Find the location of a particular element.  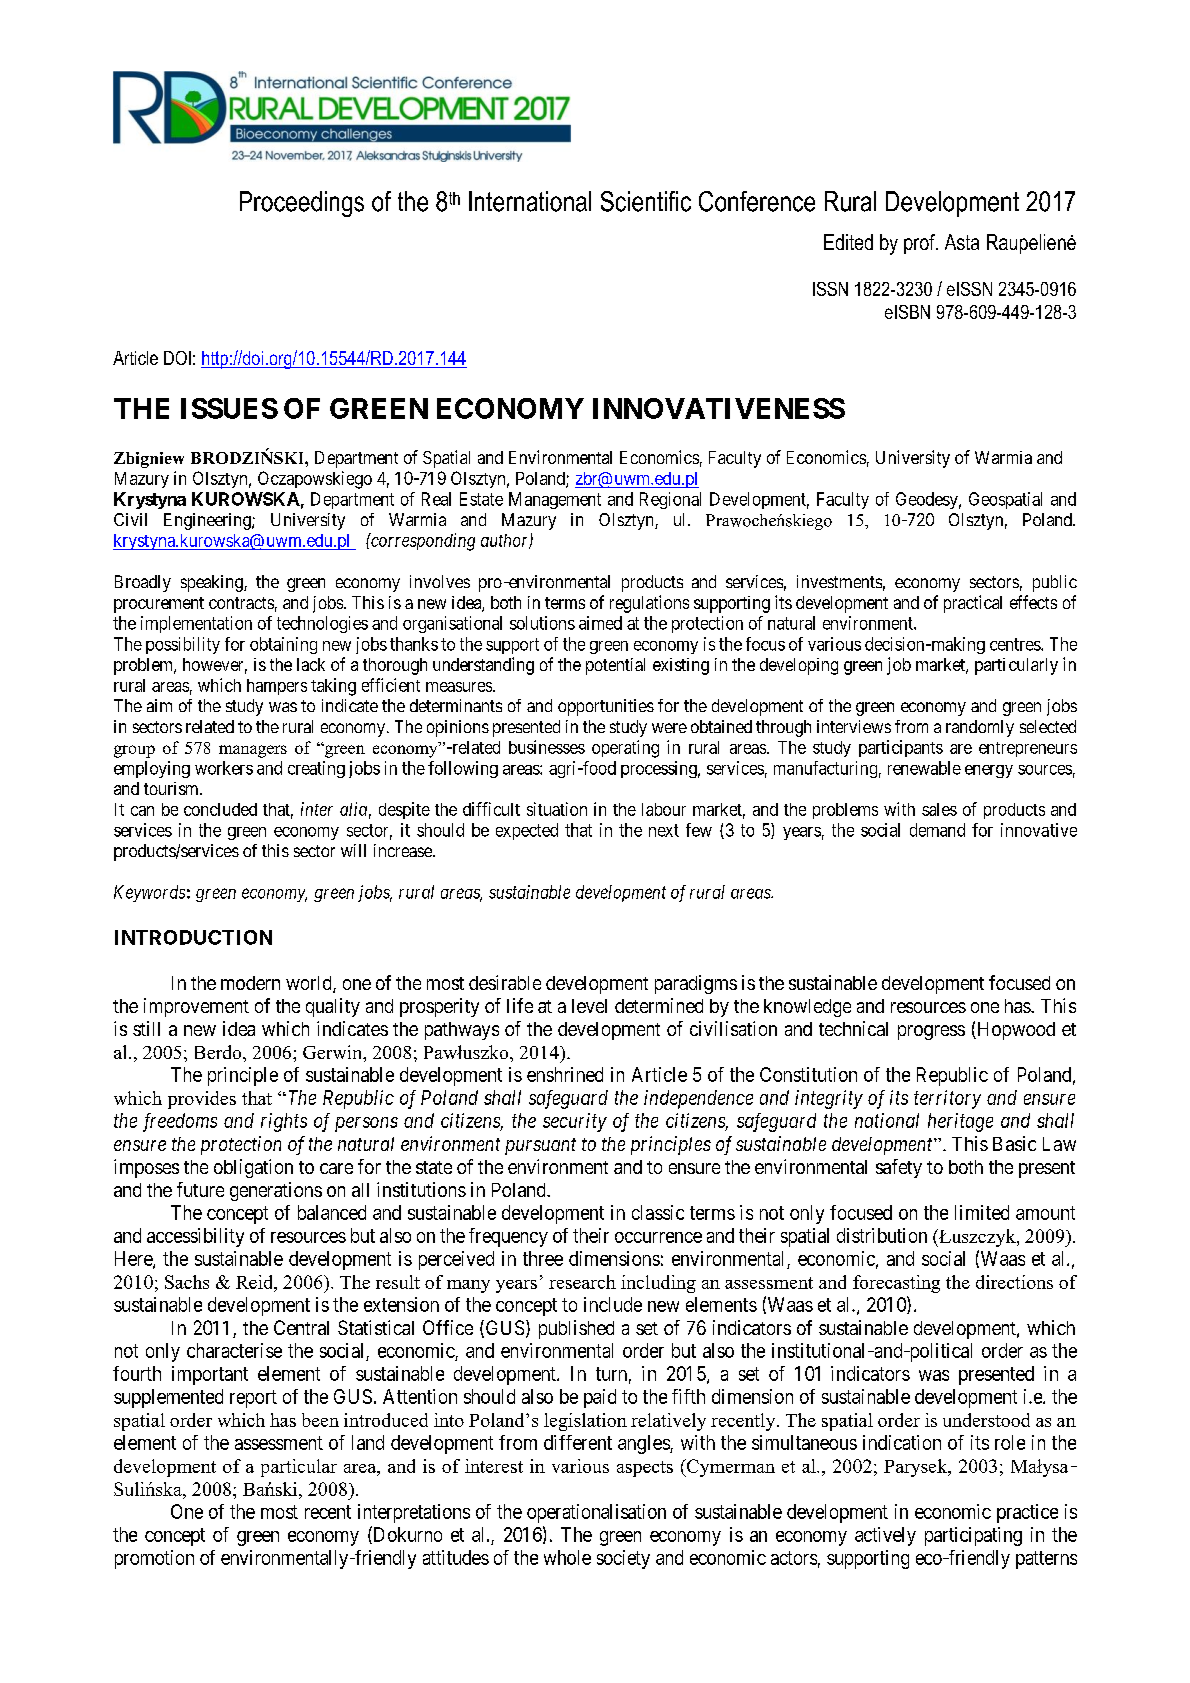

potential is located at coordinates (615, 666).
